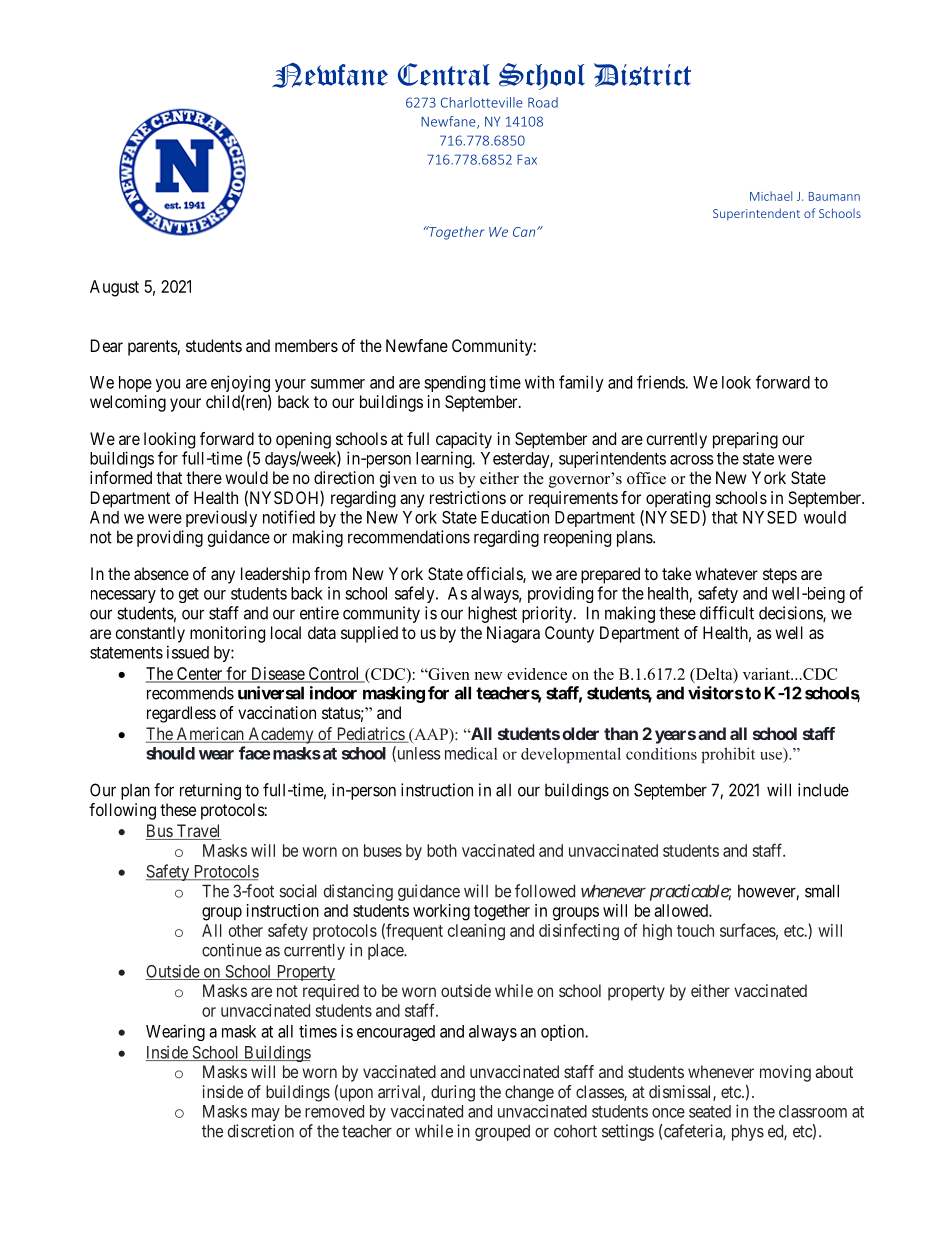 The image size is (952, 1233). What do you see at coordinates (153, 348) in the image?
I see `parents` at bounding box center [153, 348].
